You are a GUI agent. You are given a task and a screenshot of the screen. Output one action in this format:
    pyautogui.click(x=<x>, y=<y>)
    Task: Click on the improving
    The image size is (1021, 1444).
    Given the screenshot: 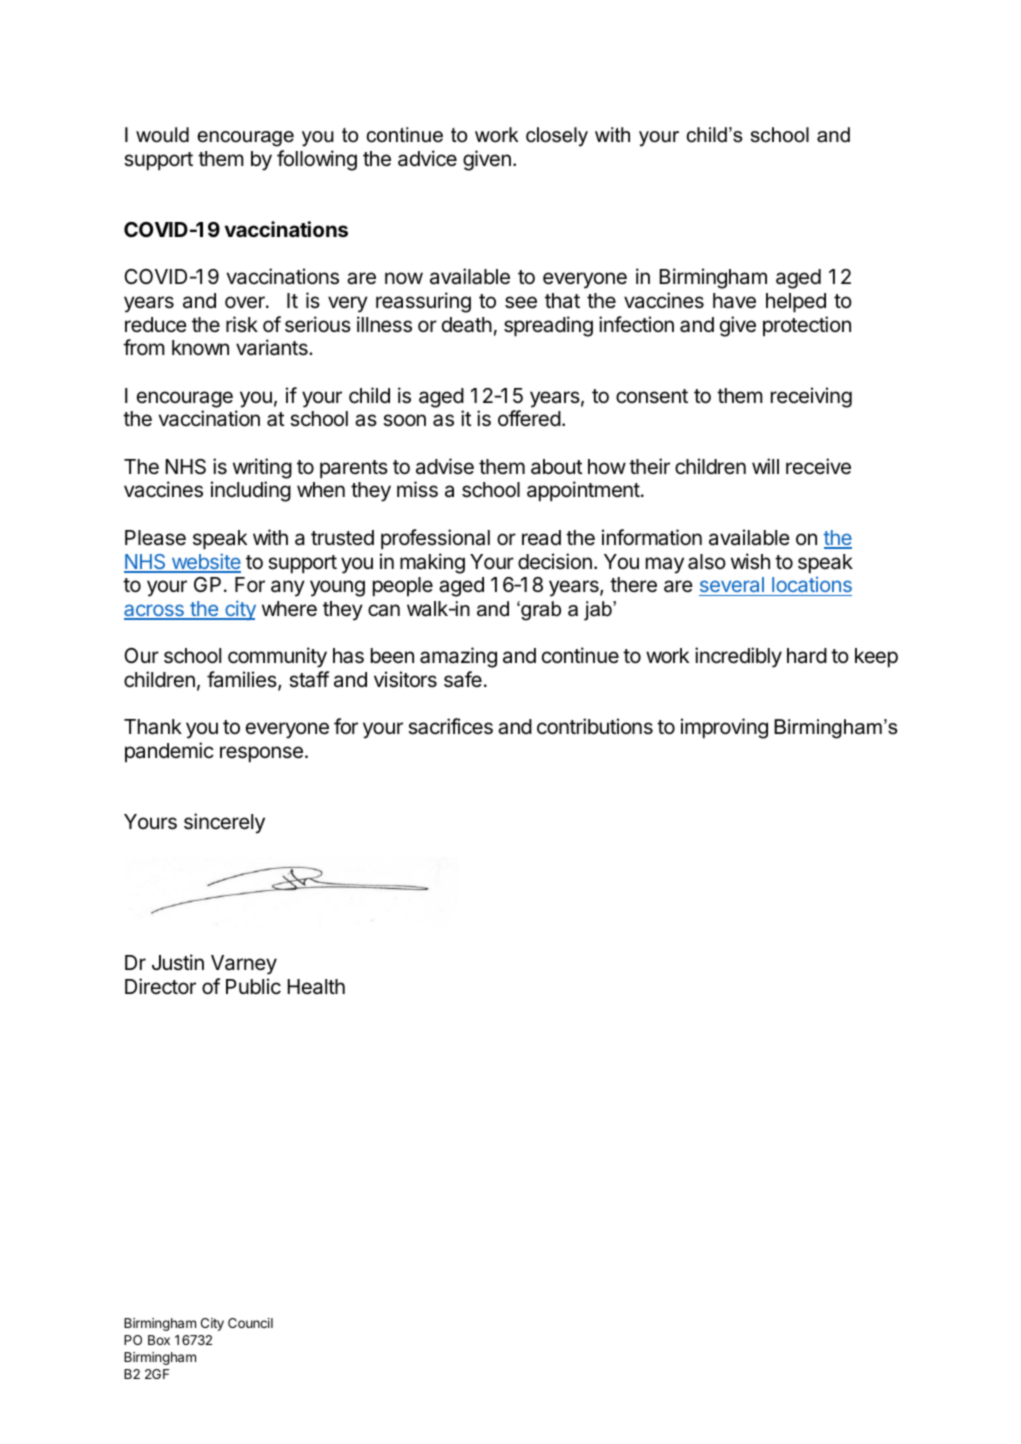 What is the action you would take?
    pyautogui.click(x=724, y=728)
